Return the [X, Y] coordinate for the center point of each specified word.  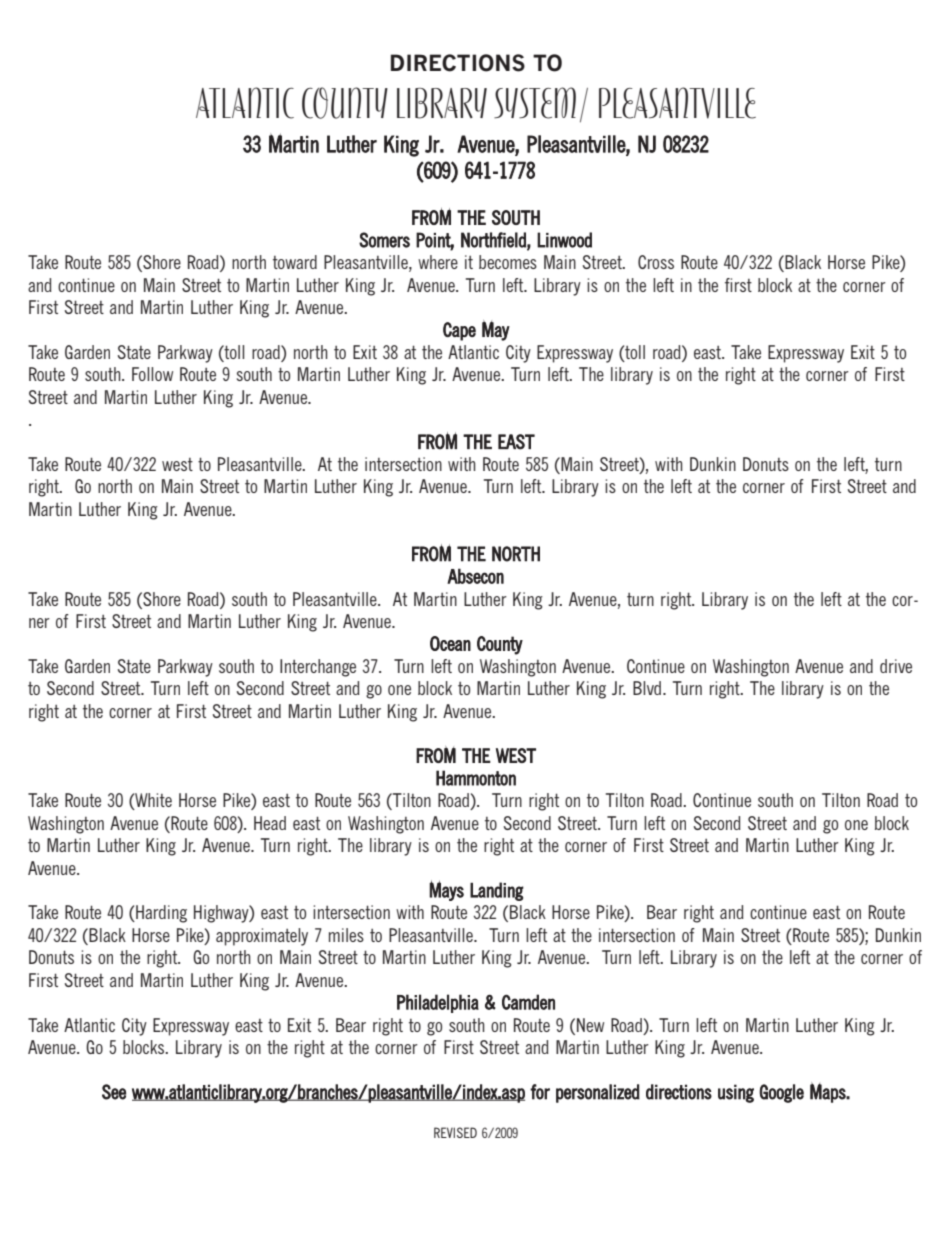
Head [270, 823]
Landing [497, 891]
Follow [152, 374]
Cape [459, 331]
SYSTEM [535, 103]
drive [896, 666]
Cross [656, 262]
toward [295, 262]
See [114, 1092]
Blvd [648, 688]
